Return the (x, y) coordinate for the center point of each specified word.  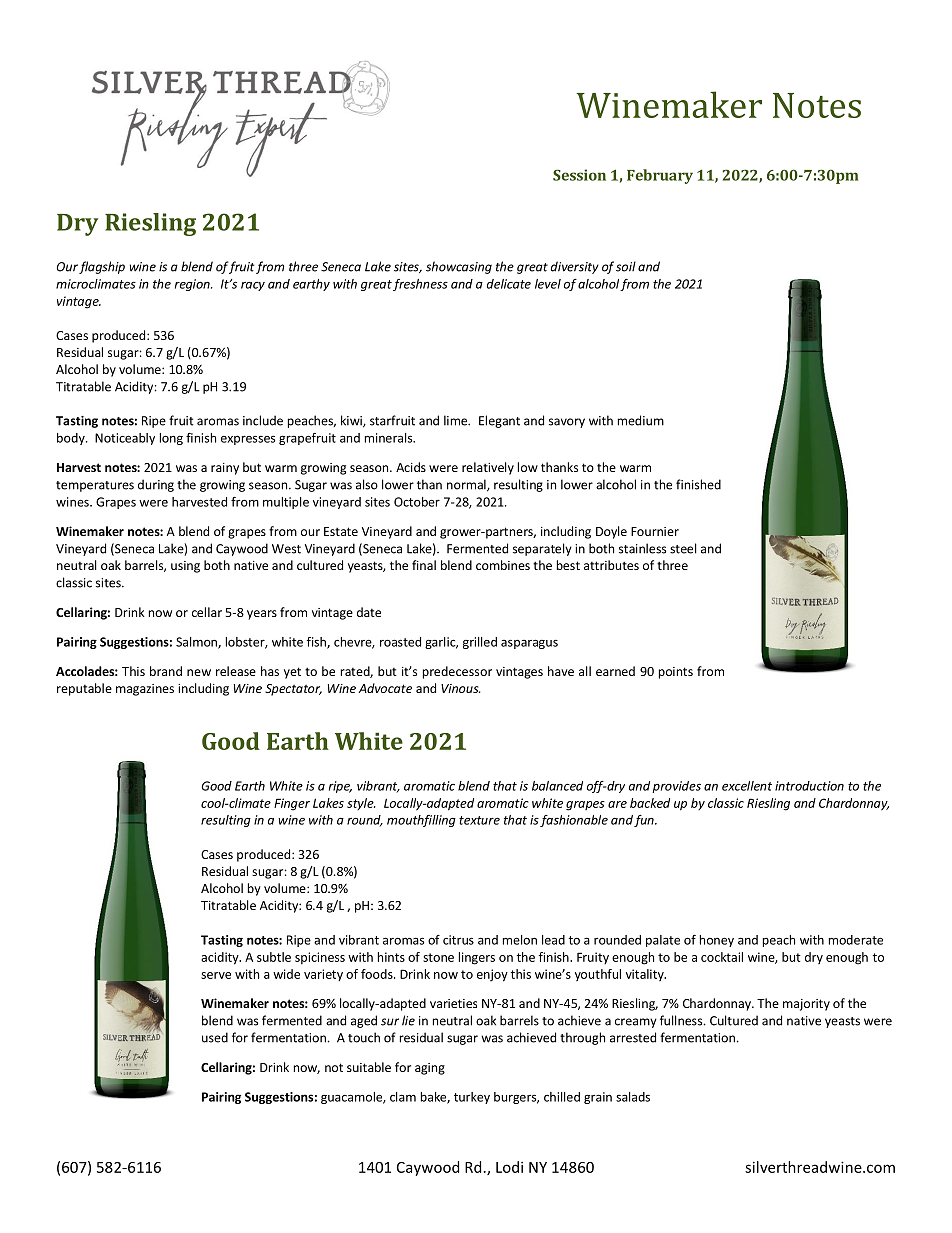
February (660, 176)
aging (430, 1069)
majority (806, 1005)
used (215, 1037)
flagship (102, 267)
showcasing (459, 267)
